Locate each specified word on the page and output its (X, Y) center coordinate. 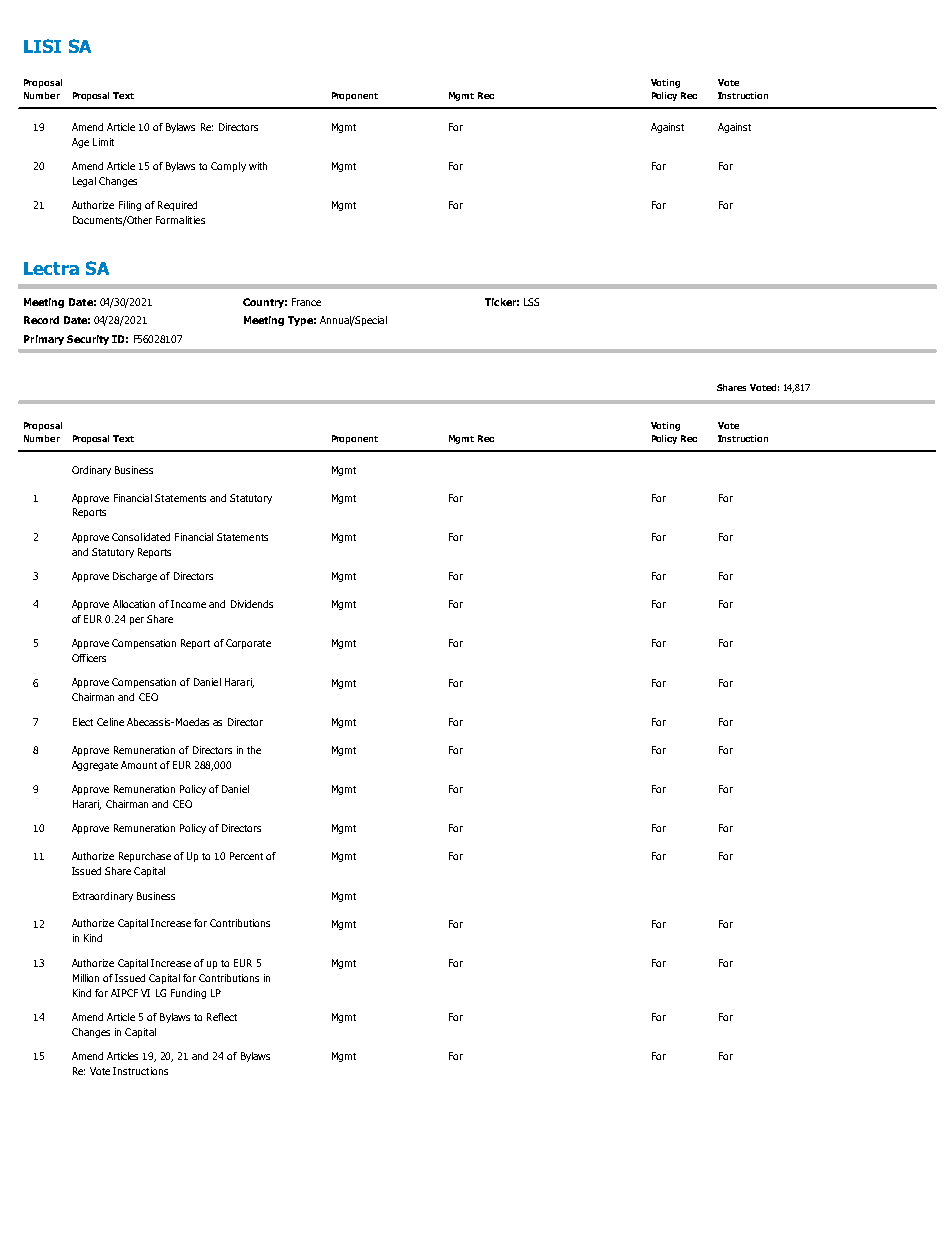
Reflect (222, 1017)
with (258, 166)
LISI (42, 46)
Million (86, 978)
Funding (188, 994)
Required (177, 206)
